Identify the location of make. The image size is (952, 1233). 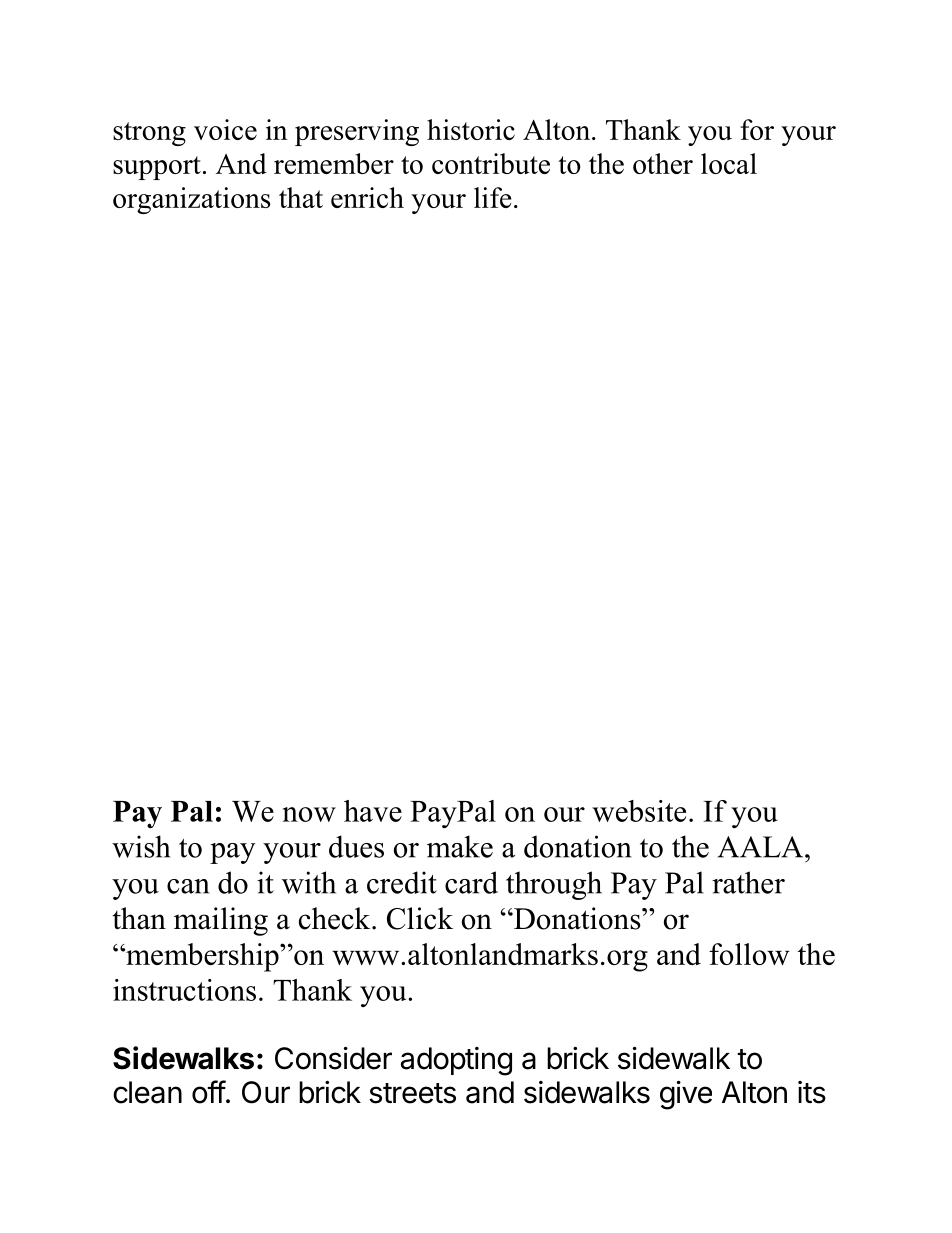
(460, 846).
